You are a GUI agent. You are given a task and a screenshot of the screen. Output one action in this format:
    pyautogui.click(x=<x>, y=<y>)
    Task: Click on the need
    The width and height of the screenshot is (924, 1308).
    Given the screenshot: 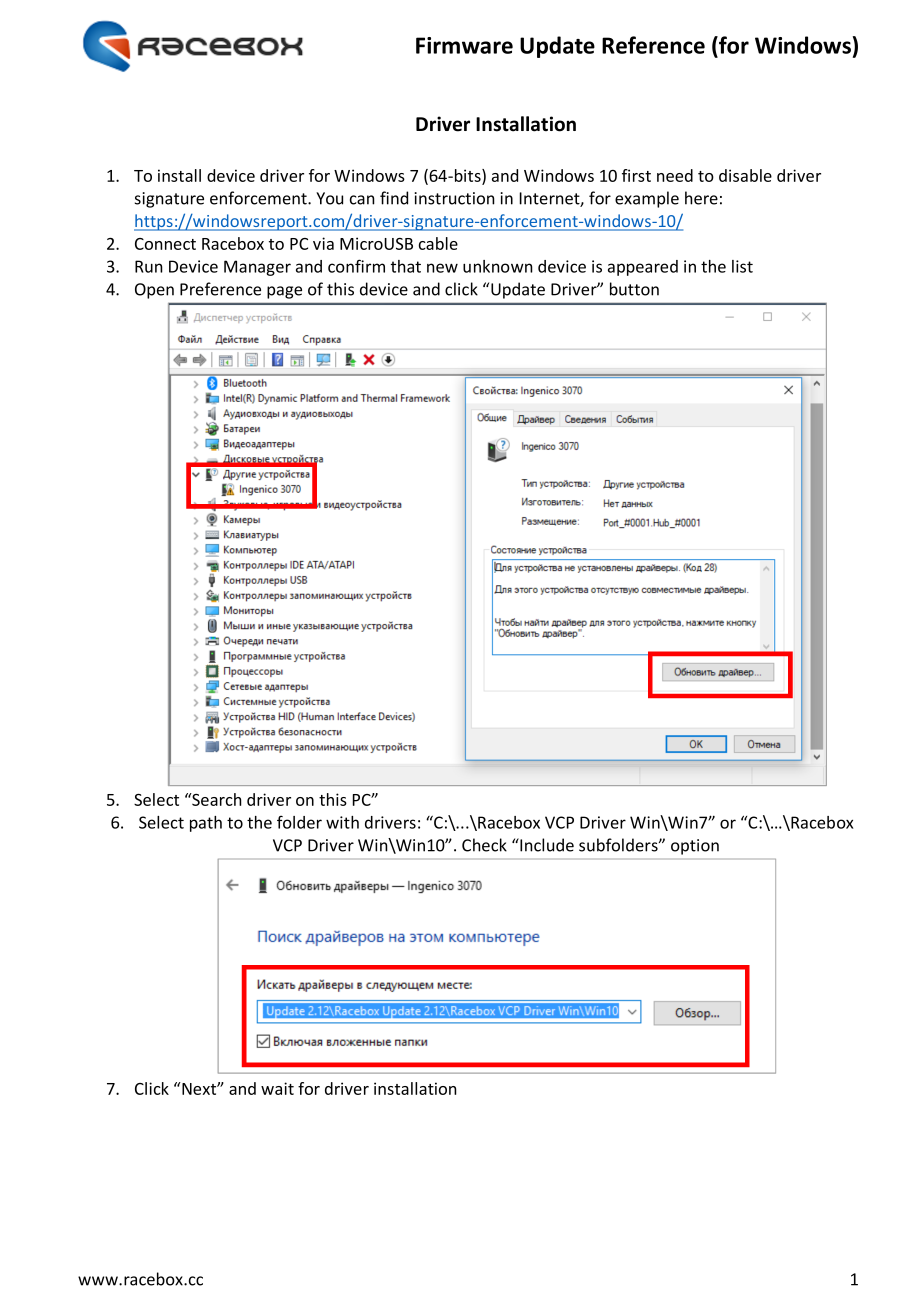 What is the action you would take?
    pyautogui.click(x=675, y=175)
